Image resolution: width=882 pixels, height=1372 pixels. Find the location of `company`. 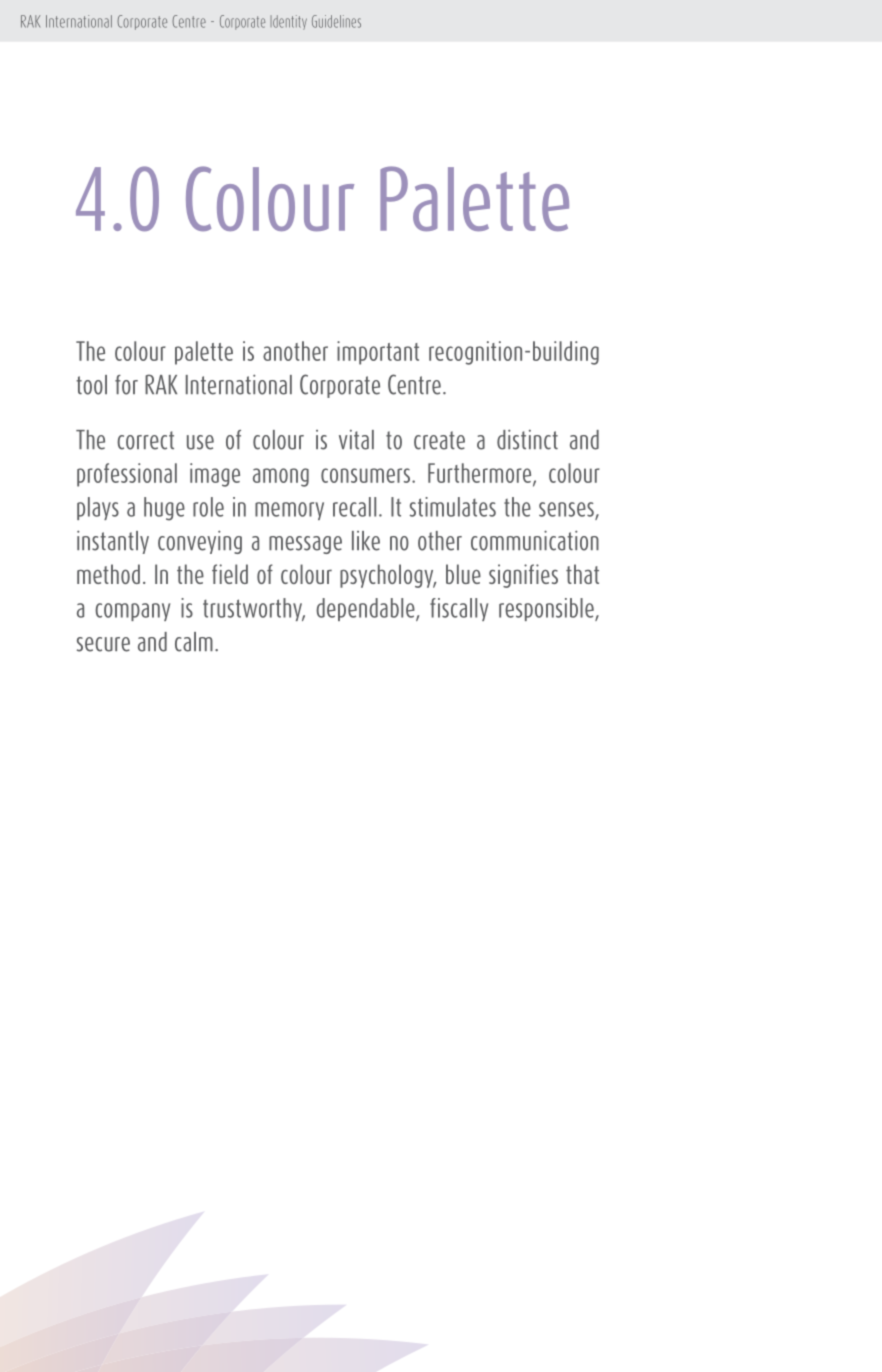

company is located at coordinates (132, 612).
